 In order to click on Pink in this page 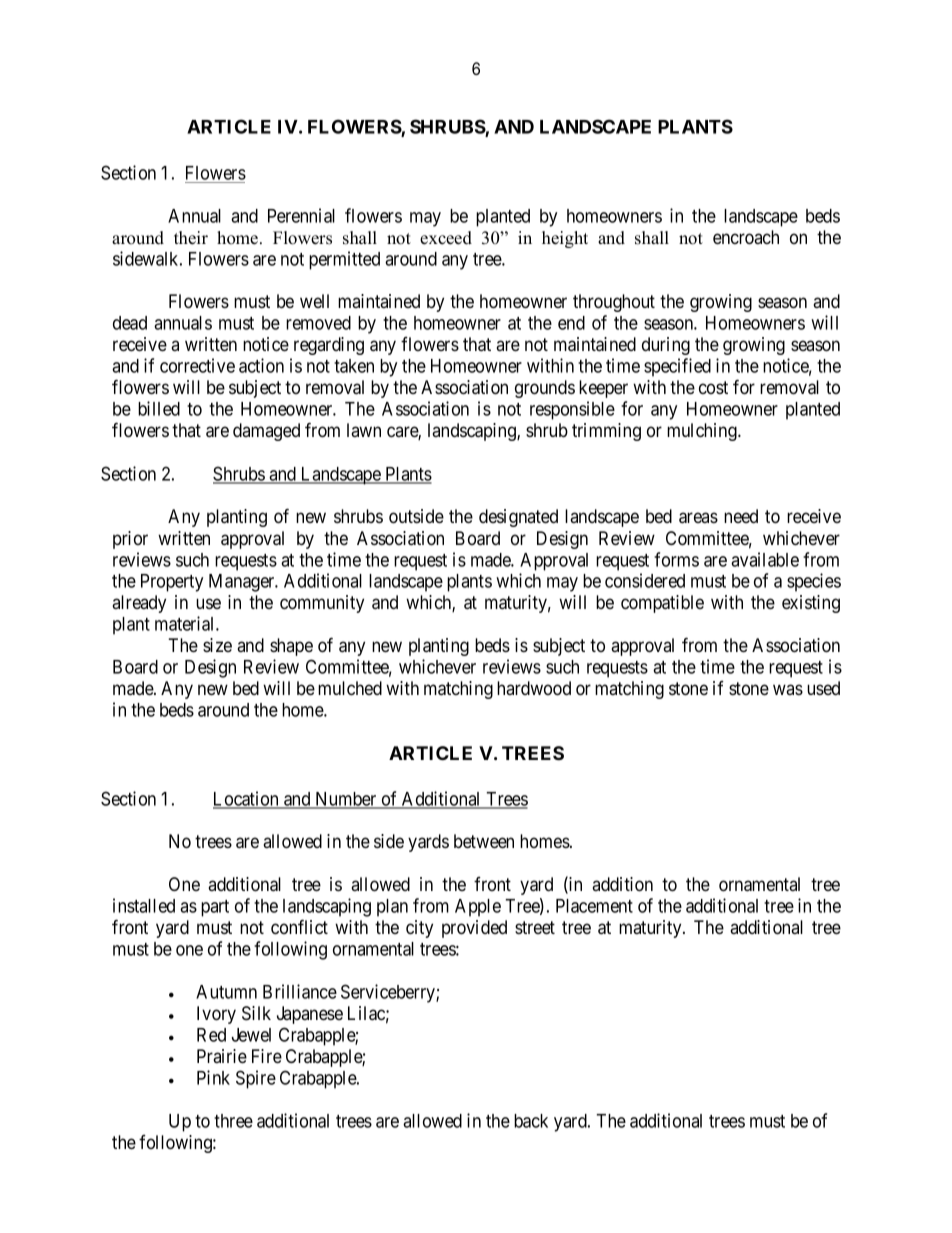, I will do `click(213, 1077)`.
